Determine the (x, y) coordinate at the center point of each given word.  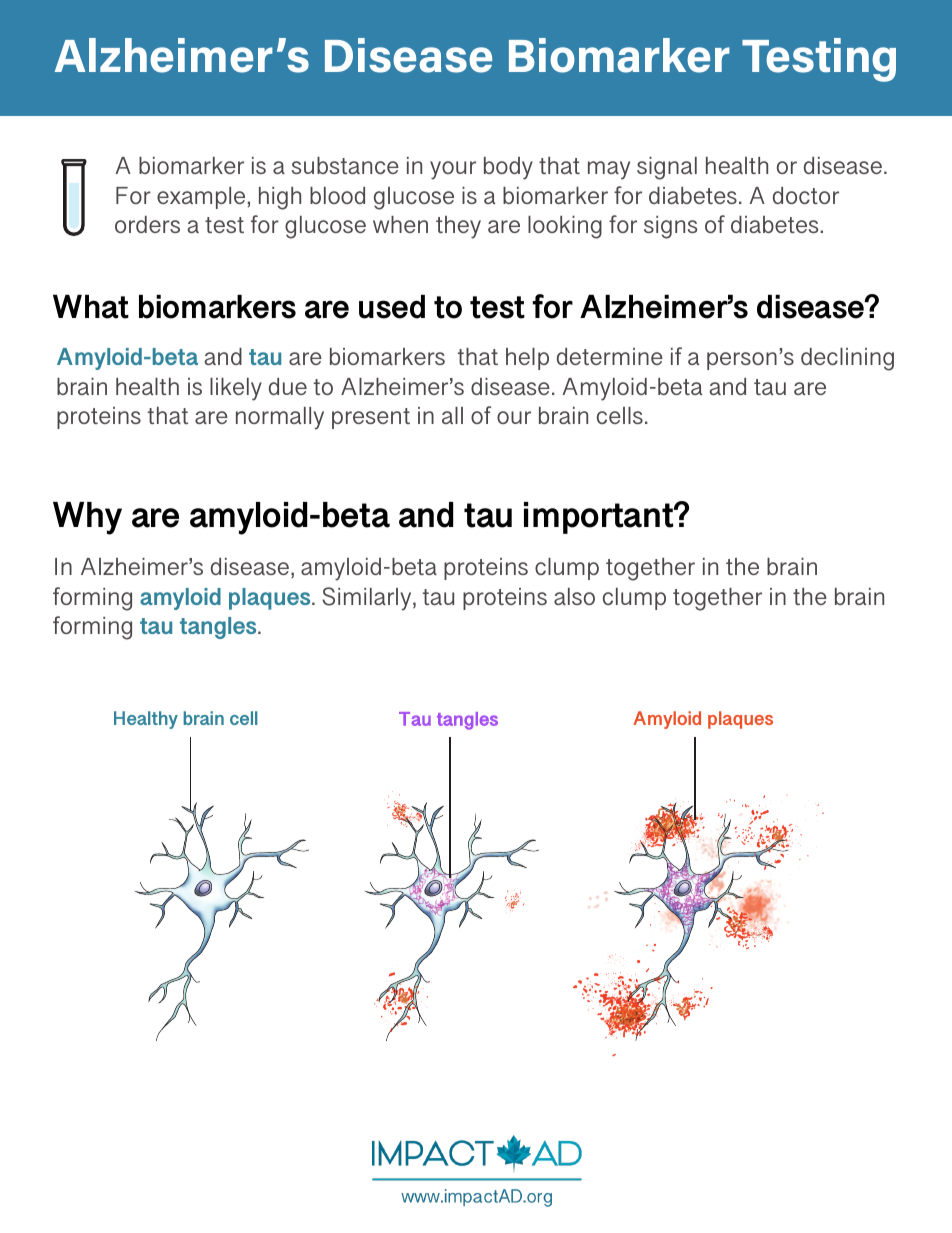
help (527, 359)
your (453, 170)
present (371, 418)
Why (87, 518)
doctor (806, 195)
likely (236, 389)
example (202, 198)
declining (847, 359)
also (574, 596)
